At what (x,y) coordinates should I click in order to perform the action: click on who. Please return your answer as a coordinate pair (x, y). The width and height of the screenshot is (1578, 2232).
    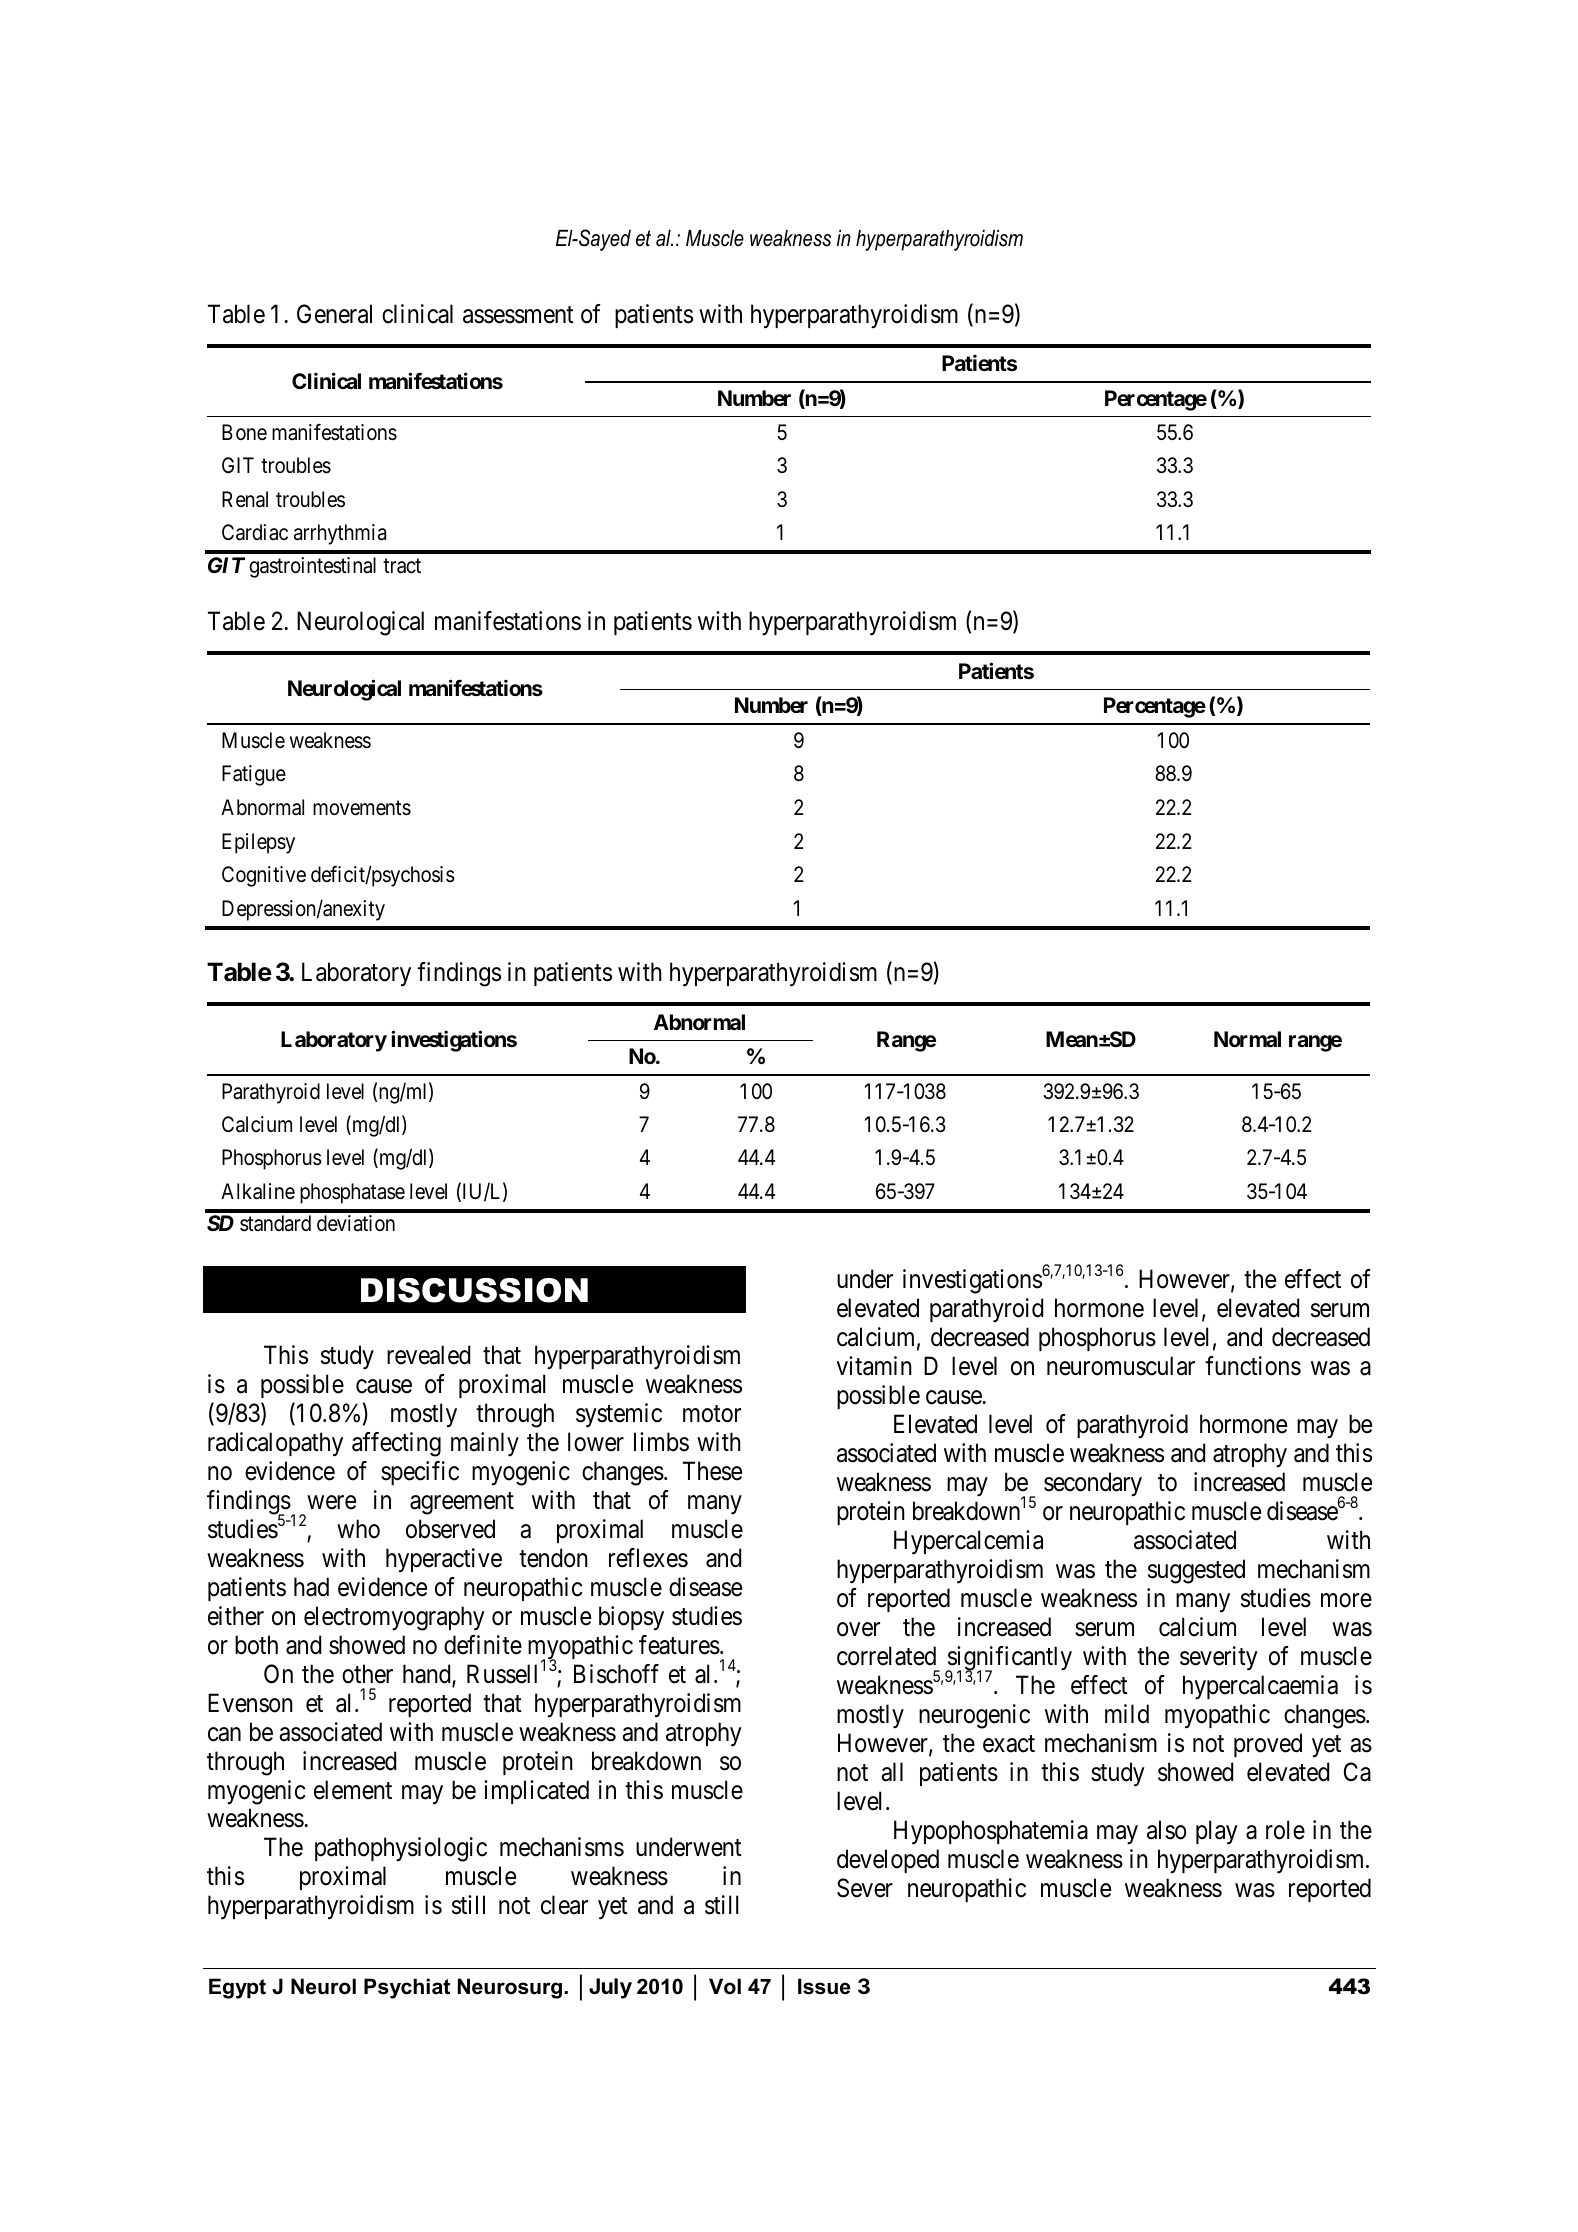
    Looking at the image, I should click on (358, 1529).
